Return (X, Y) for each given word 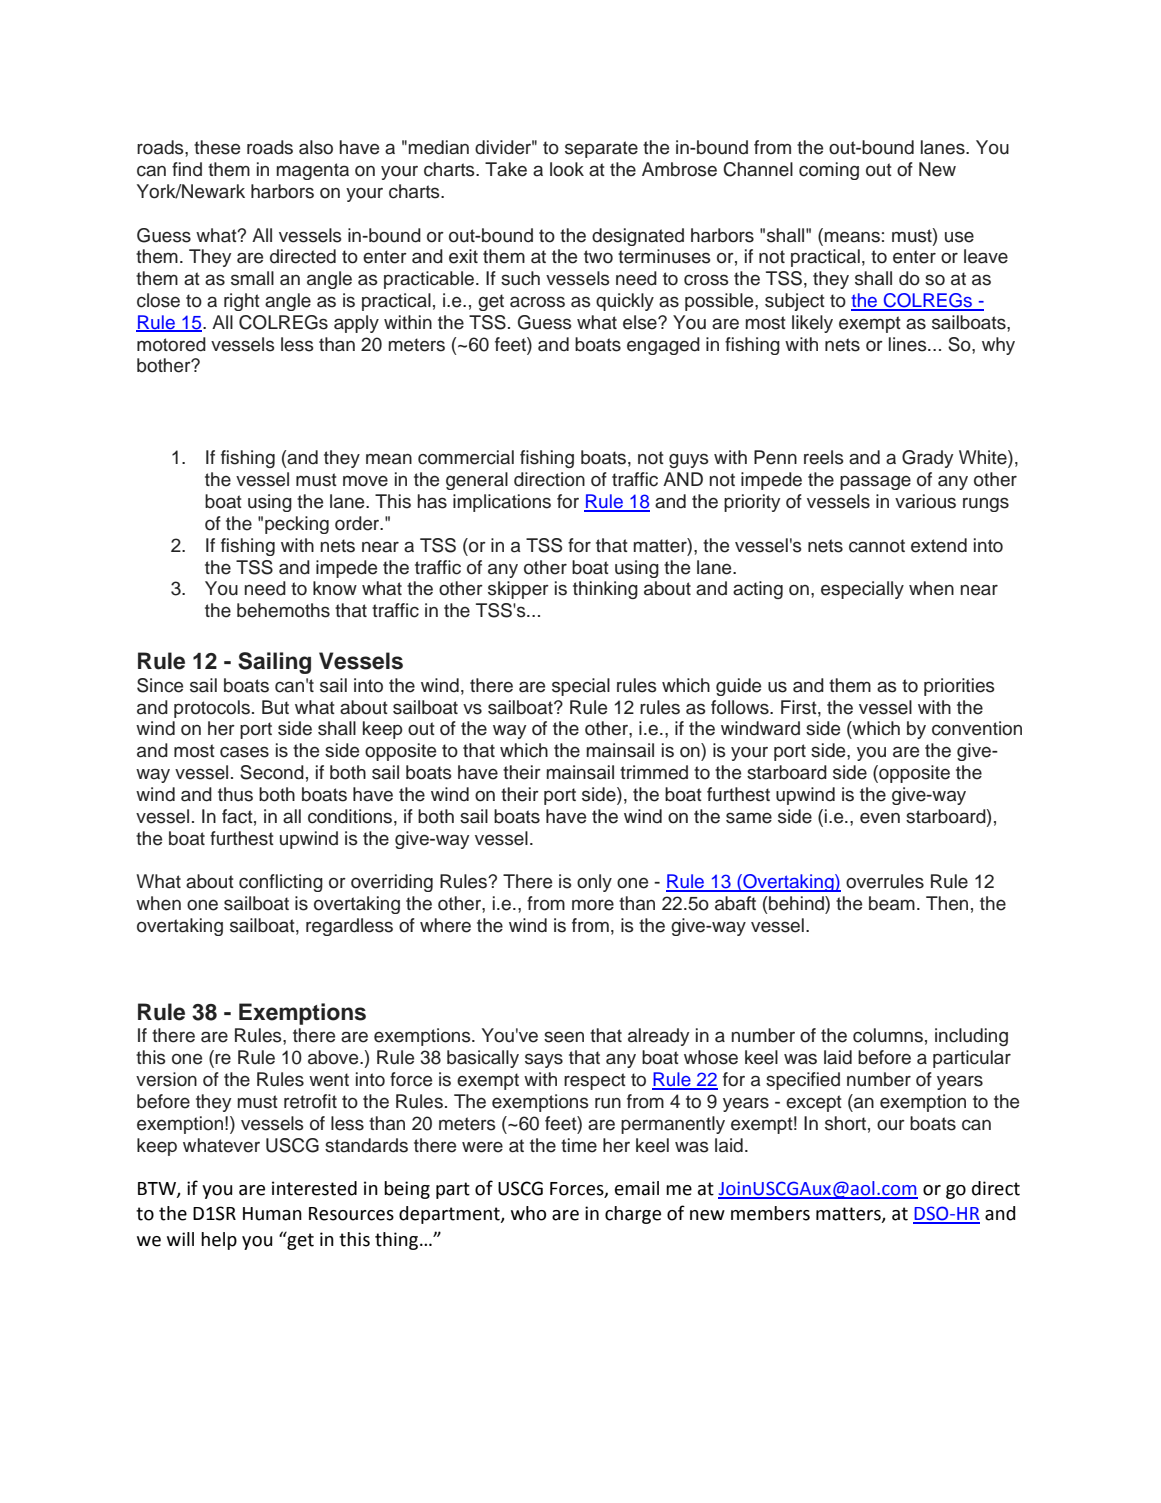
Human (272, 1214)
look (567, 169)
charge (633, 1215)
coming (829, 171)
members (770, 1213)
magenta (313, 171)
